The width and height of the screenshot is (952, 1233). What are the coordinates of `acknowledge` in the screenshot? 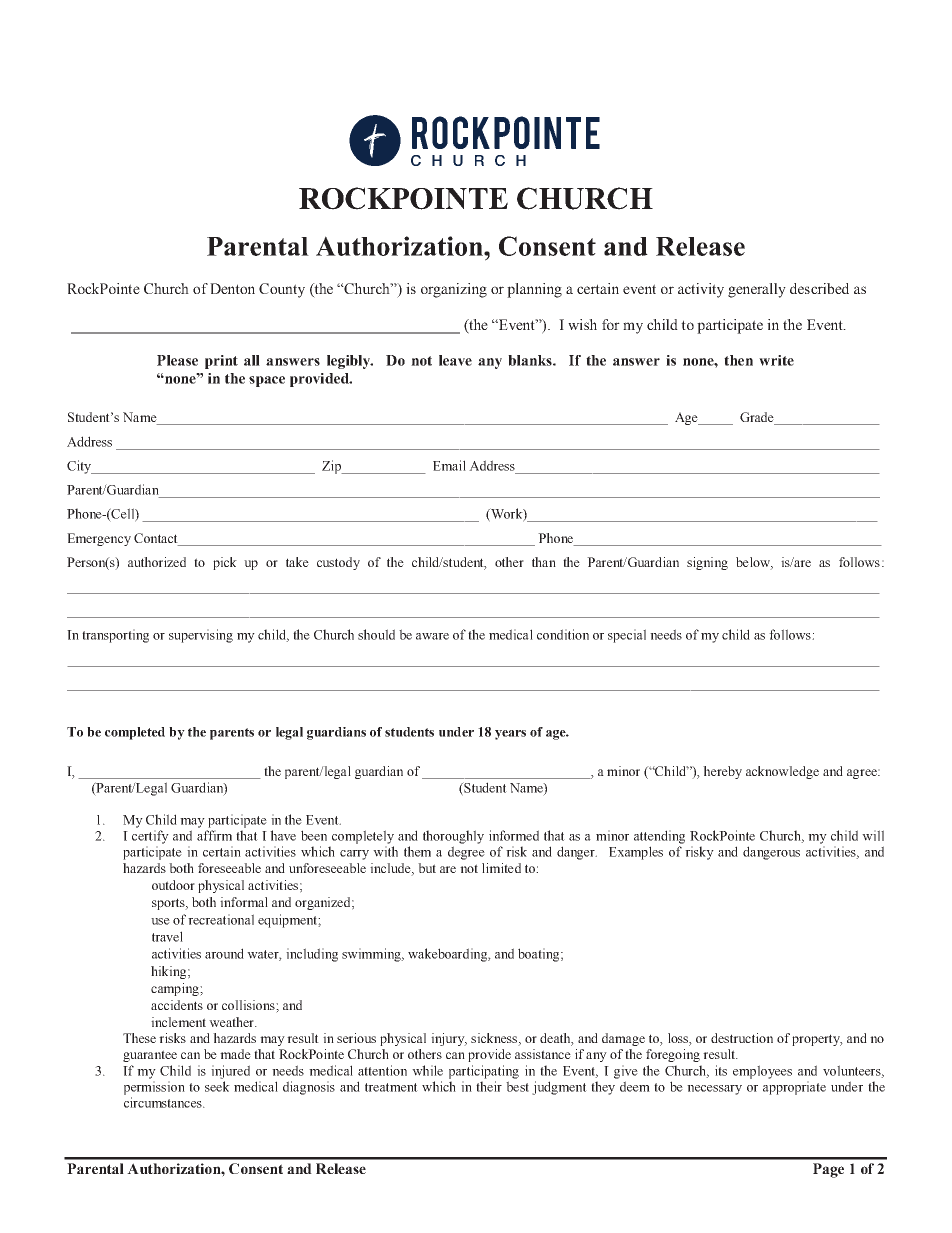 It's located at (782, 772).
